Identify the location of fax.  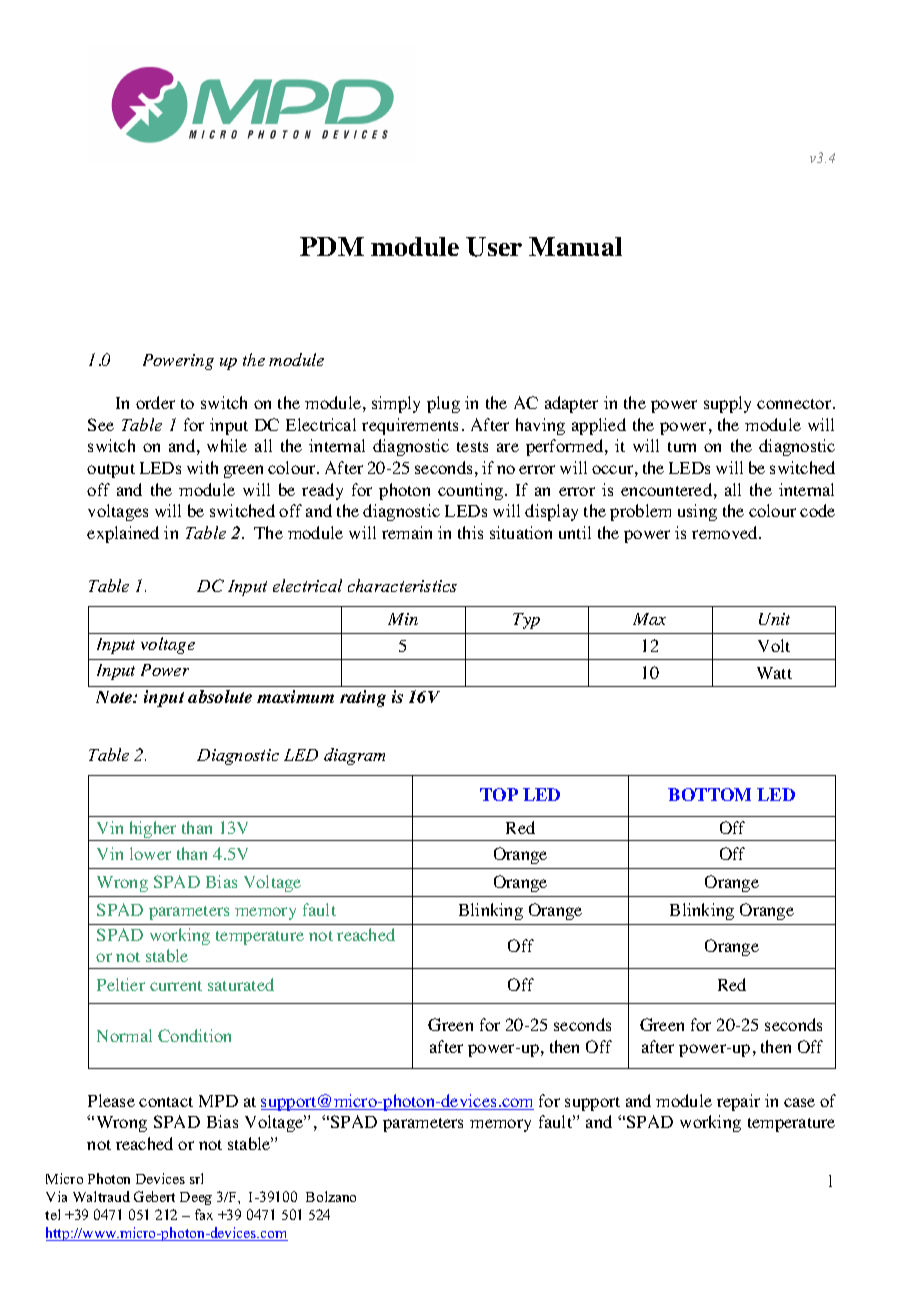
(204, 1214).
